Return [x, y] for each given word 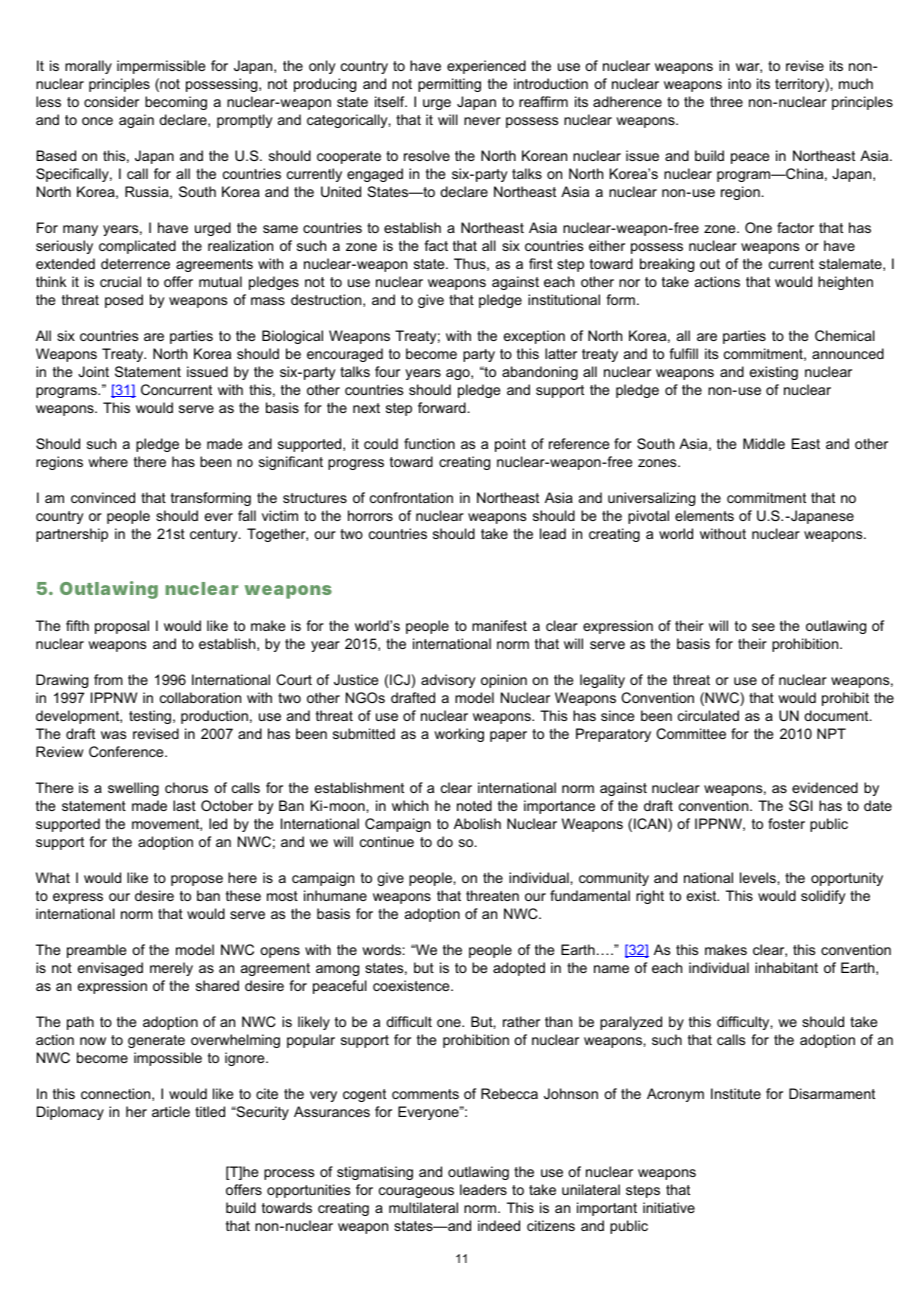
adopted [519, 969]
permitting [449, 85]
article [171, 1111]
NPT [831, 733]
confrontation [411, 497]
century [215, 535]
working [459, 735]
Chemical [845, 335]
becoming [176, 103]
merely [171, 969]
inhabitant [786, 967]
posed [124, 301]
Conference [127, 751]
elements [704, 515]
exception [534, 337]
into [739, 83]
